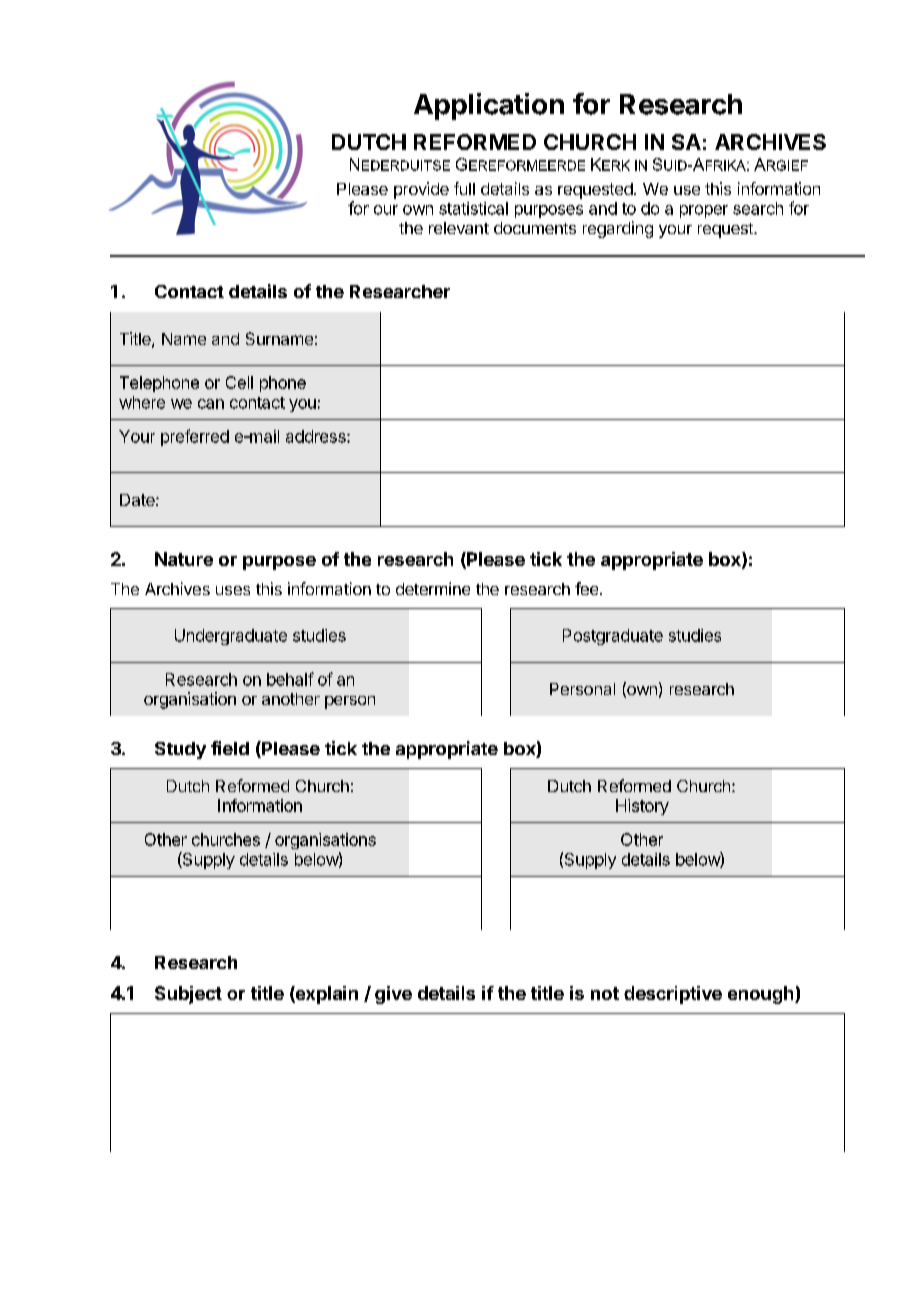 The image size is (924, 1308). I want to click on provide, so click(421, 190).
